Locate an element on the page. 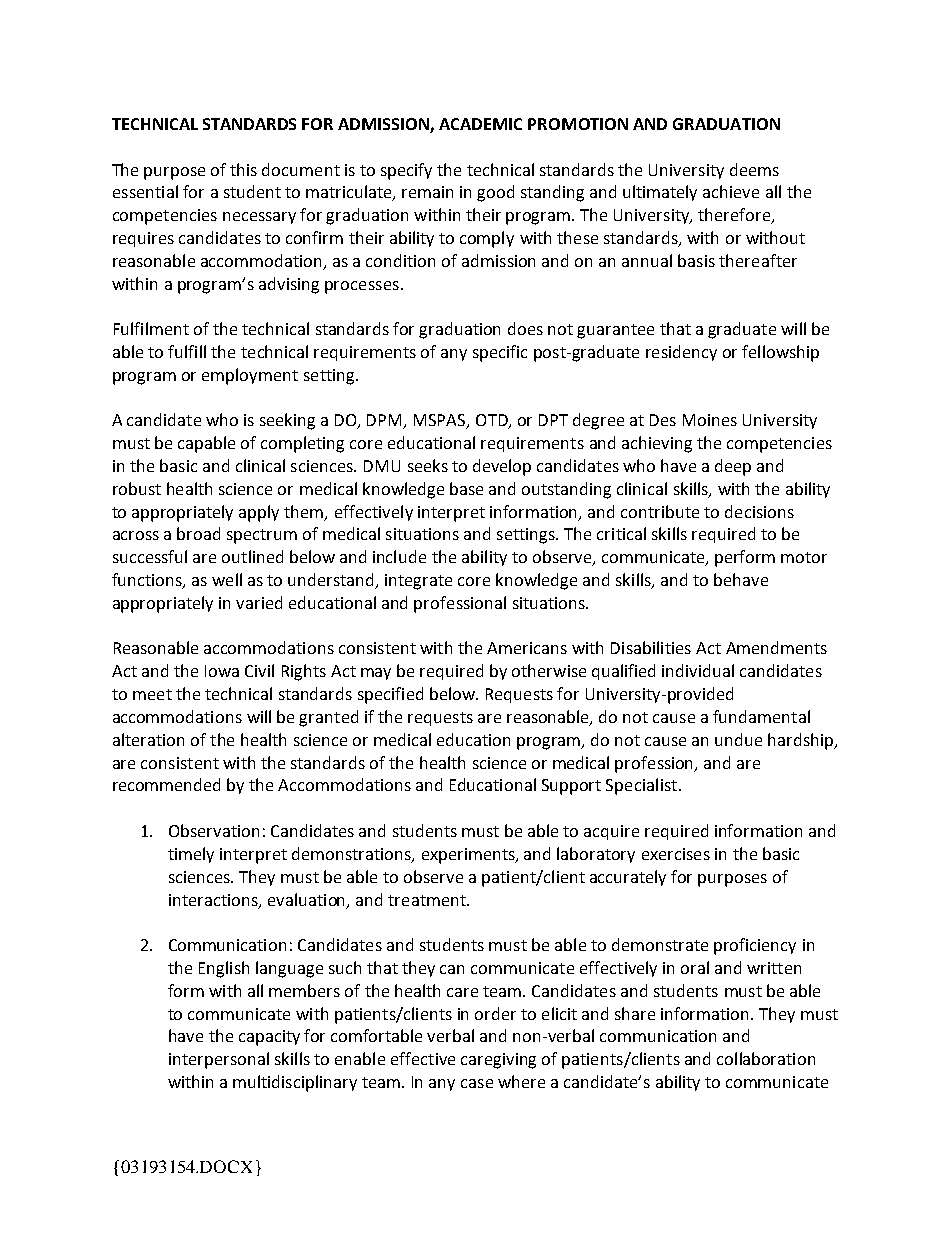 The image size is (952, 1233). Amendments is located at coordinates (776, 647).
